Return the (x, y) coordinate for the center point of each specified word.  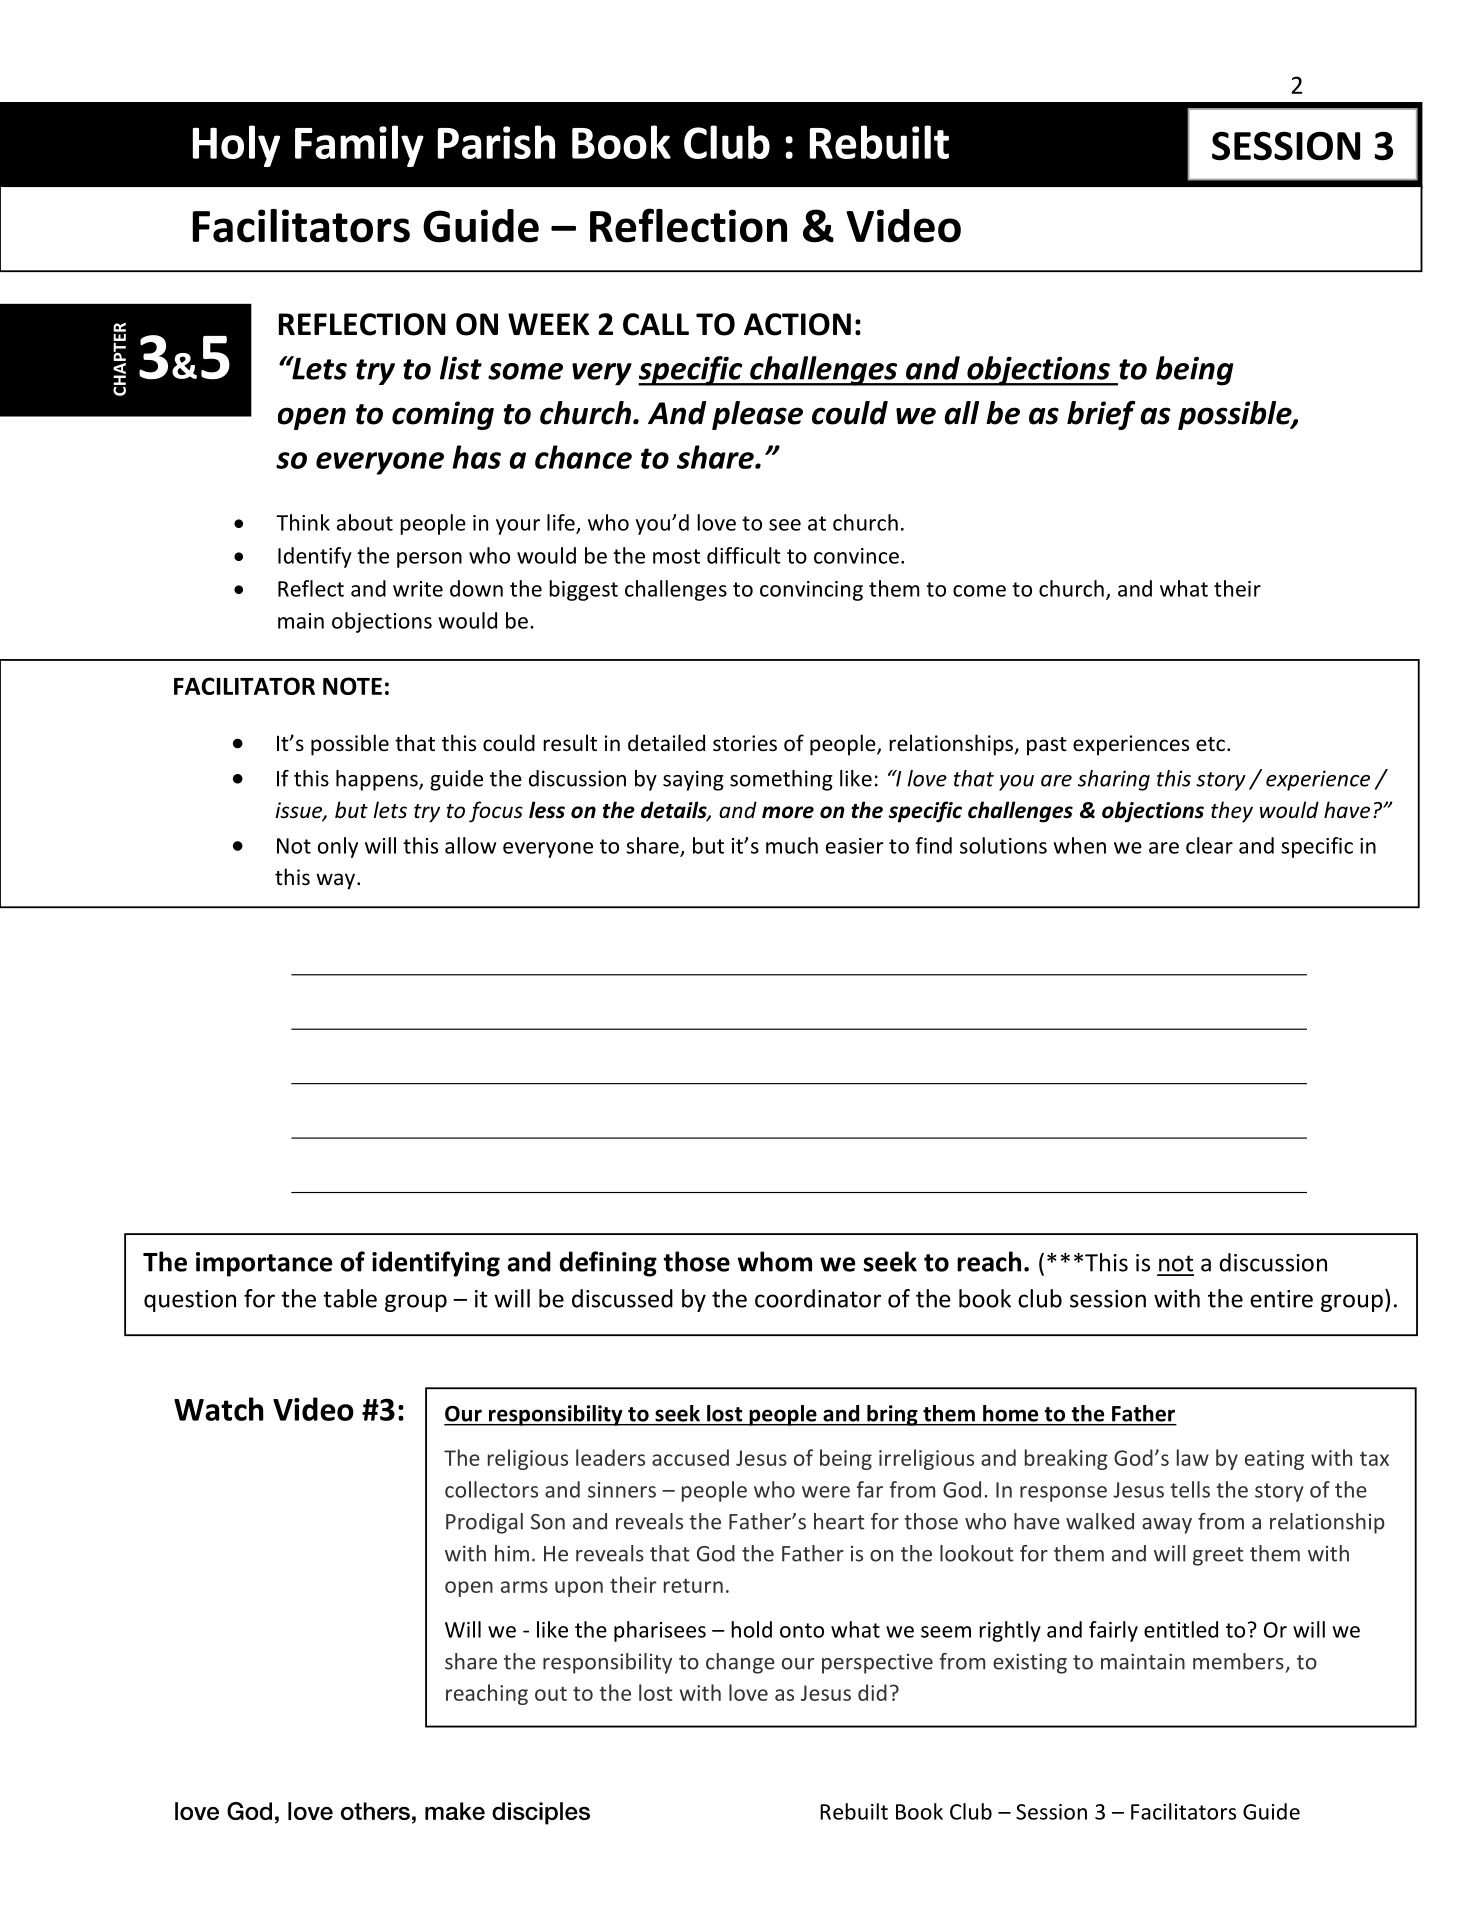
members (1238, 1661)
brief (1101, 415)
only (338, 847)
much (792, 845)
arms (524, 1587)
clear (1209, 845)
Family (359, 146)
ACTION (797, 324)
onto (802, 1630)
